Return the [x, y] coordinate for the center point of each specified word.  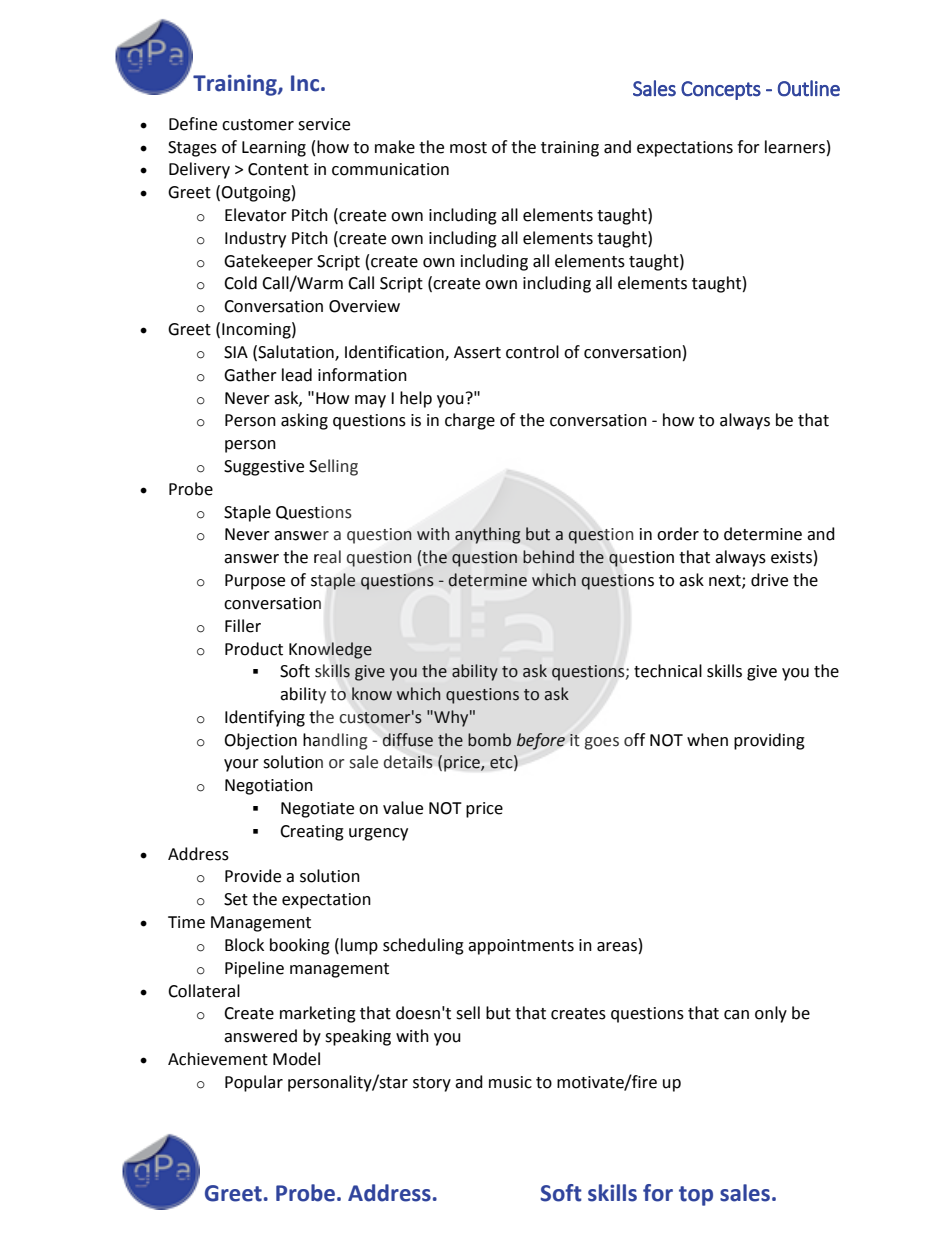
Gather [250, 375]
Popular [254, 1083]
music [510, 1082]
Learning [274, 149]
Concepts [721, 90]
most [468, 148]
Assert [477, 352]
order [678, 534]
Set [236, 899]
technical [668, 671]
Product [254, 649]
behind [548, 557]
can [736, 1015]
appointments [521, 947]
